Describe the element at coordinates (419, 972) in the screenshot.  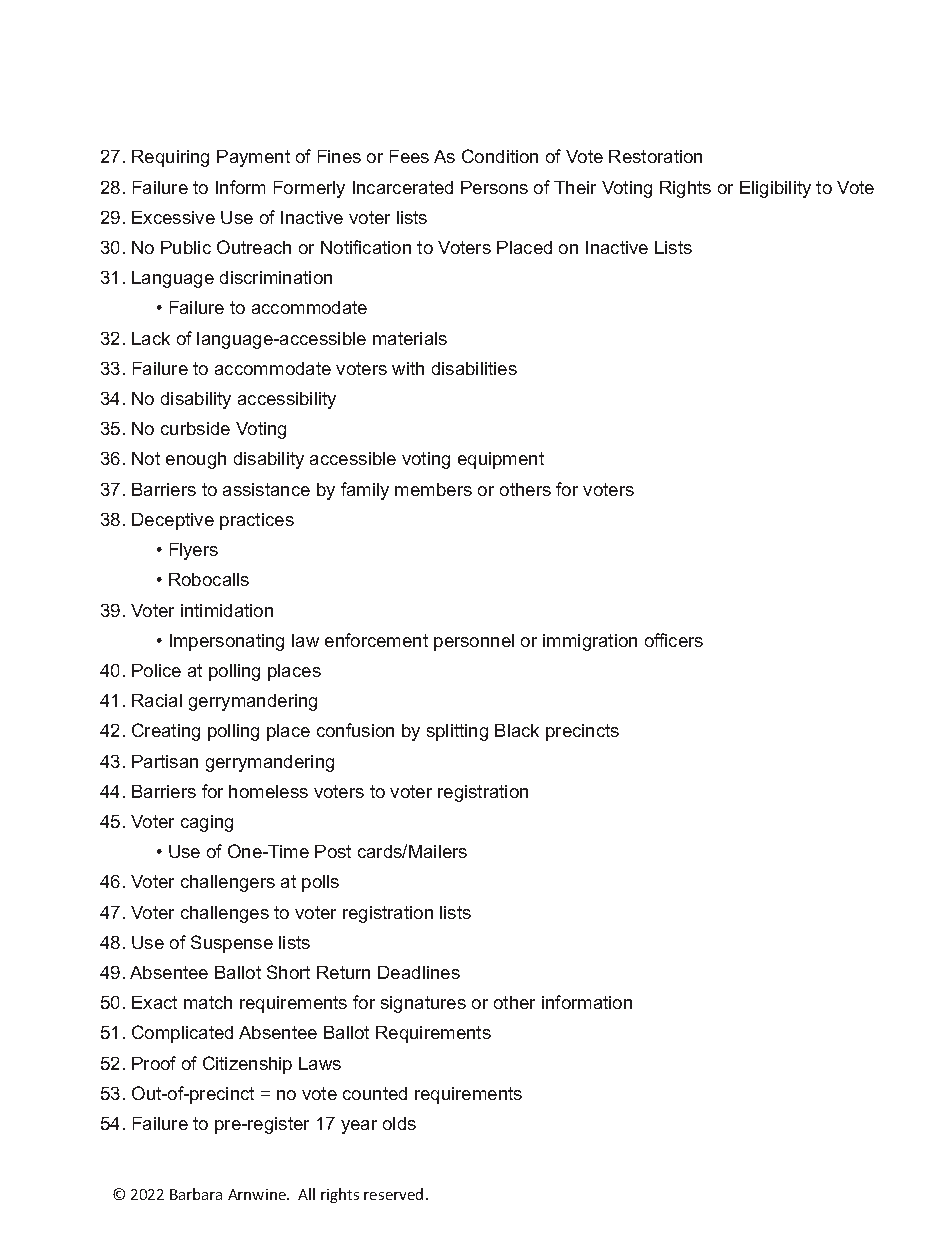
I see `Deadlines` at that location.
